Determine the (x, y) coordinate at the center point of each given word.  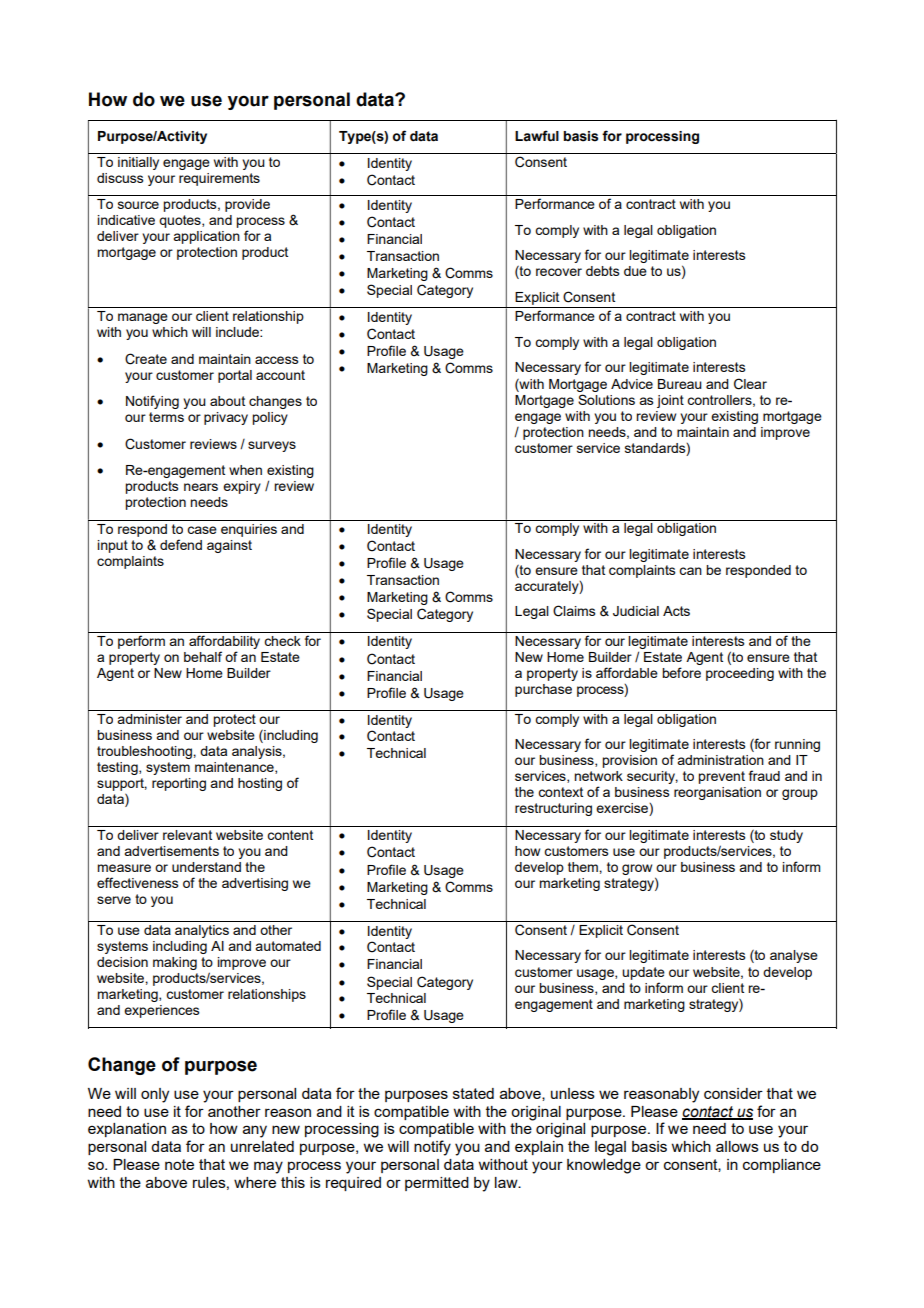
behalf (203, 656)
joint (670, 401)
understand (206, 867)
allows (737, 1146)
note (179, 1164)
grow (637, 869)
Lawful (537, 136)
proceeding (740, 674)
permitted (437, 1184)
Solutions (606, 399)
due (635, 271)
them (584, 867)
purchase (543, 690)
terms (166, 417)
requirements (219, 179)
